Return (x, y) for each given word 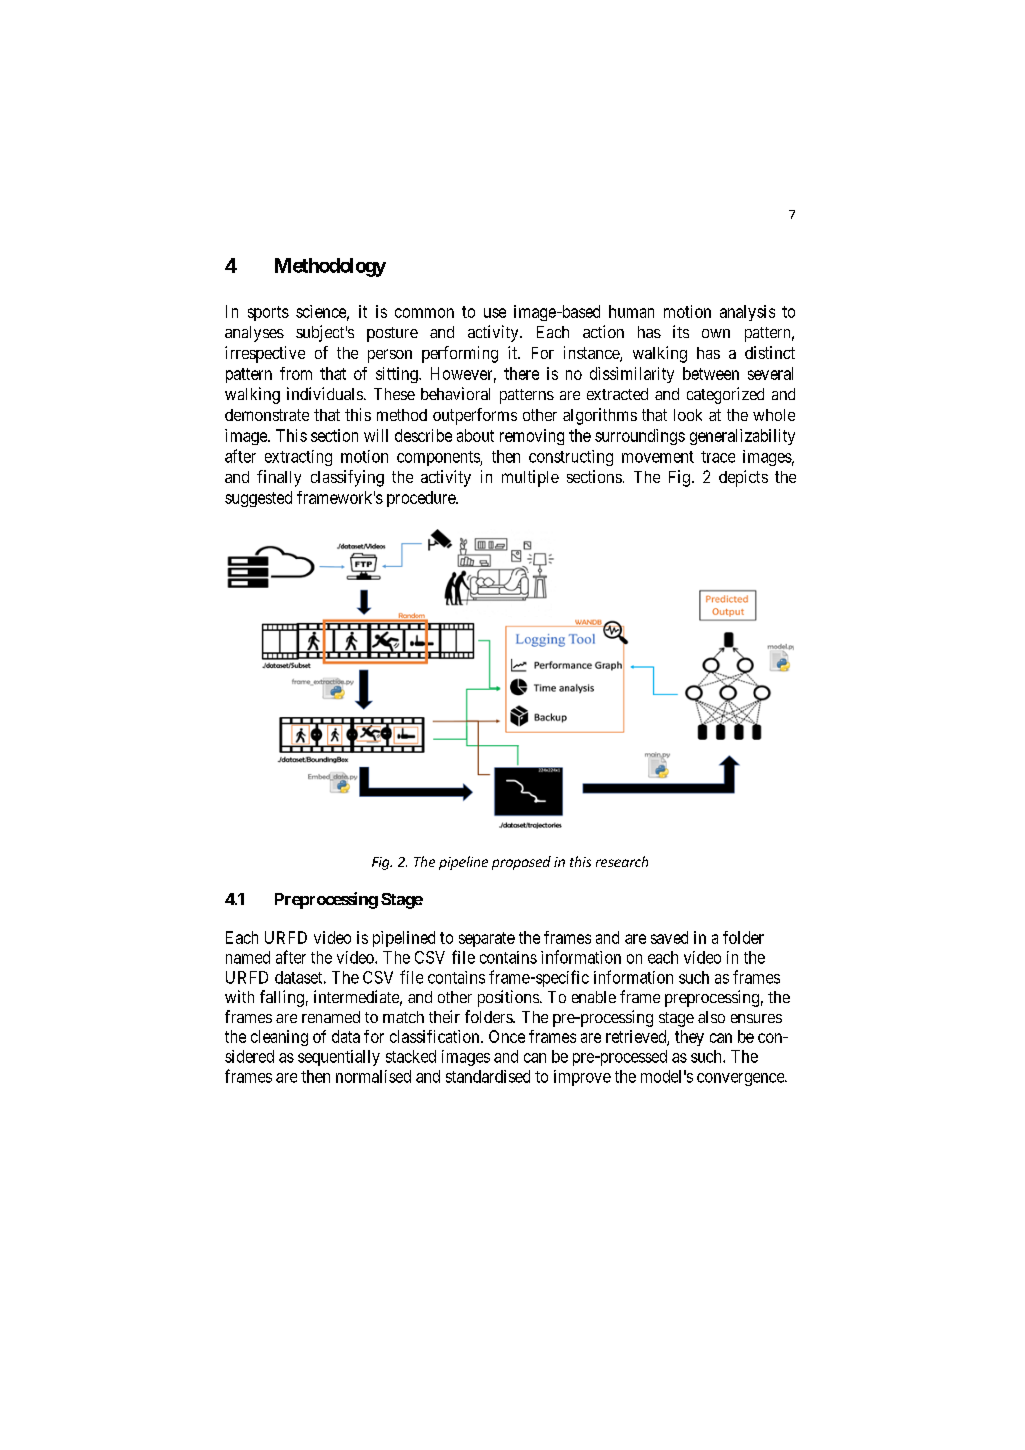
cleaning (279, 1038)
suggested (258, 499)
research (622, 861)
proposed (521, 863)
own (716, 333)
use (495, 313)
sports (268, 313)
